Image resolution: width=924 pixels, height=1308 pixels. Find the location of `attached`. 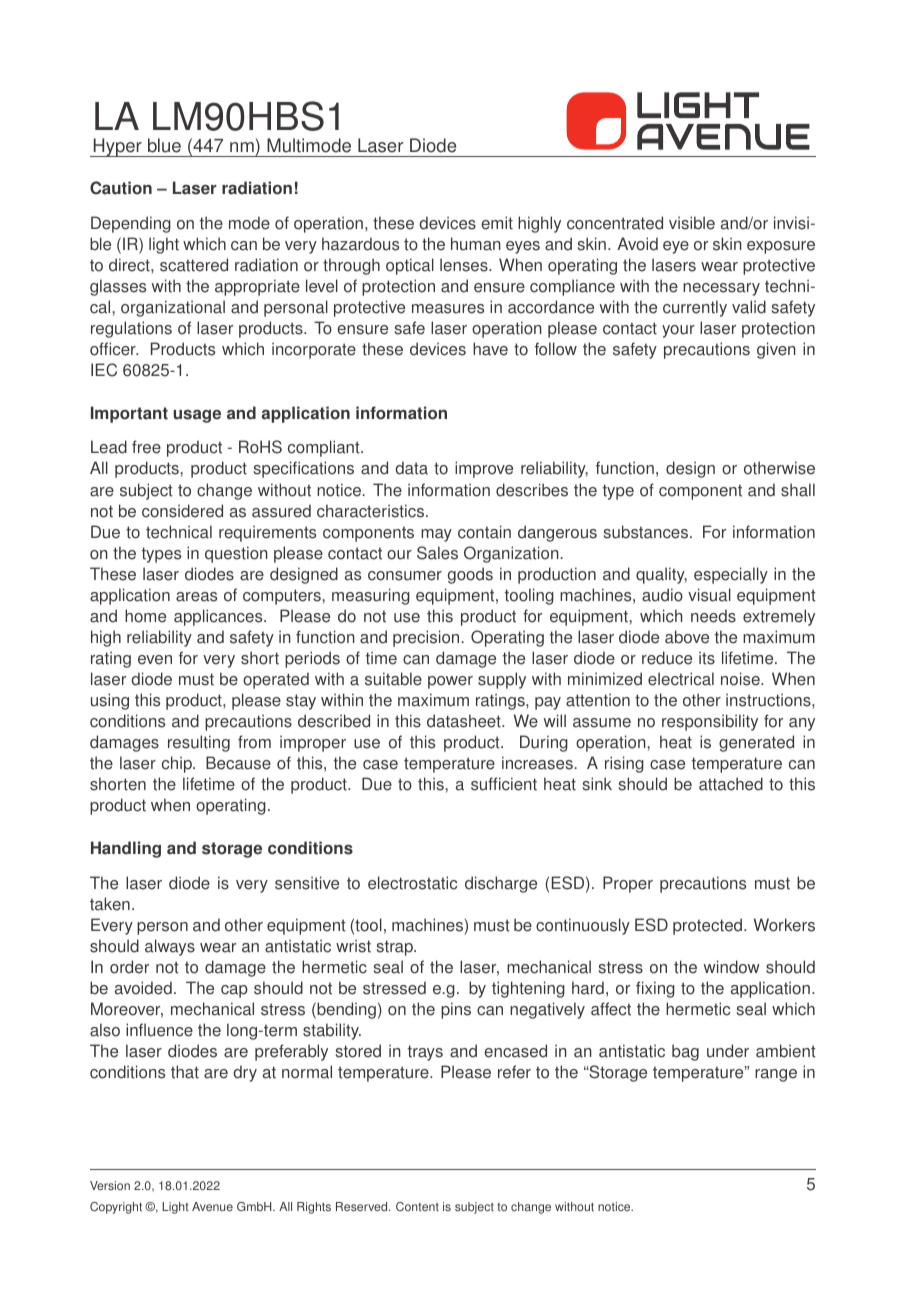

attached is located at coordinates (731, 784).
